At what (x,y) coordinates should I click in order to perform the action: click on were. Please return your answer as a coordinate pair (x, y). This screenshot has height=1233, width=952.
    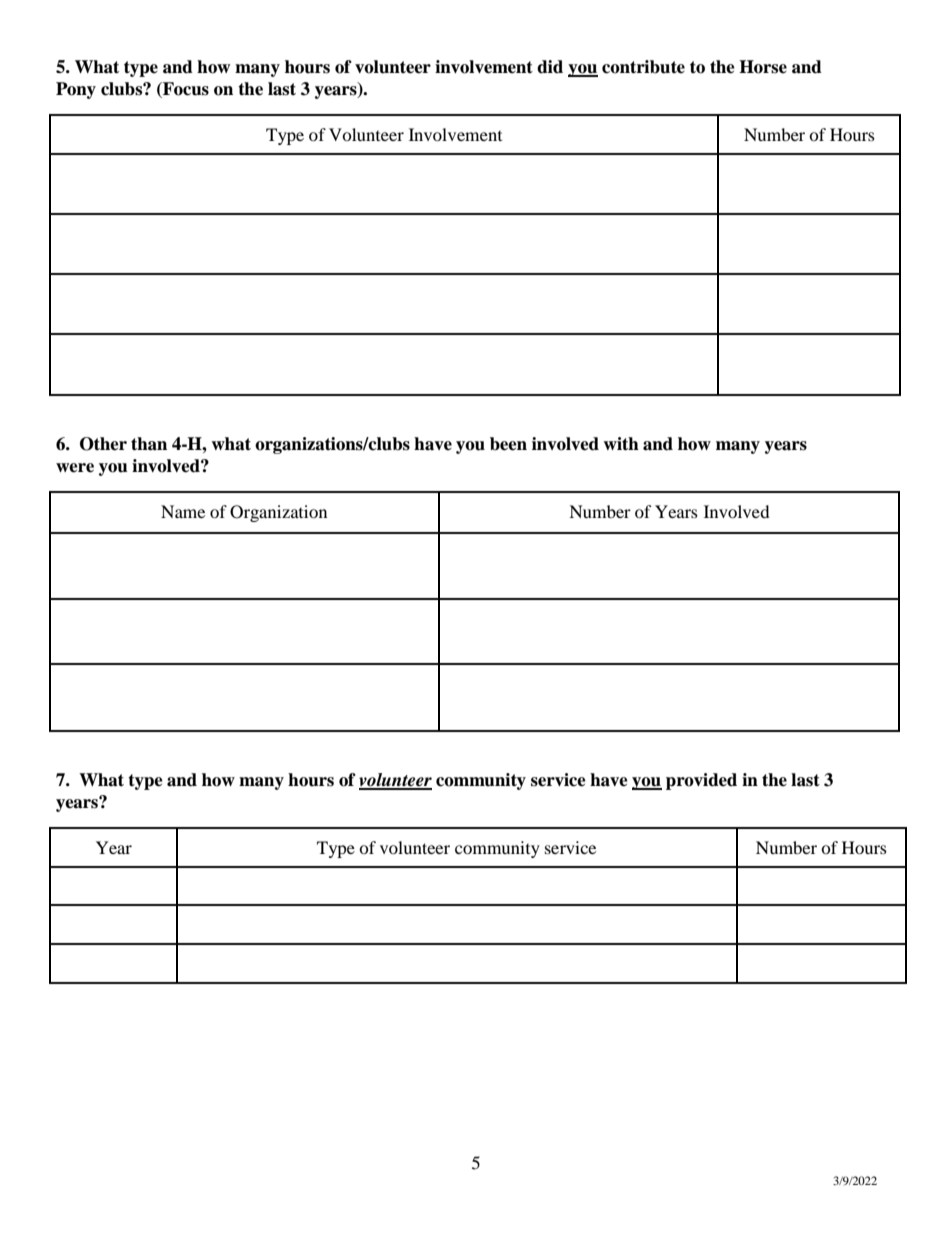
    Looking at the image, I should click on (75, 468).
